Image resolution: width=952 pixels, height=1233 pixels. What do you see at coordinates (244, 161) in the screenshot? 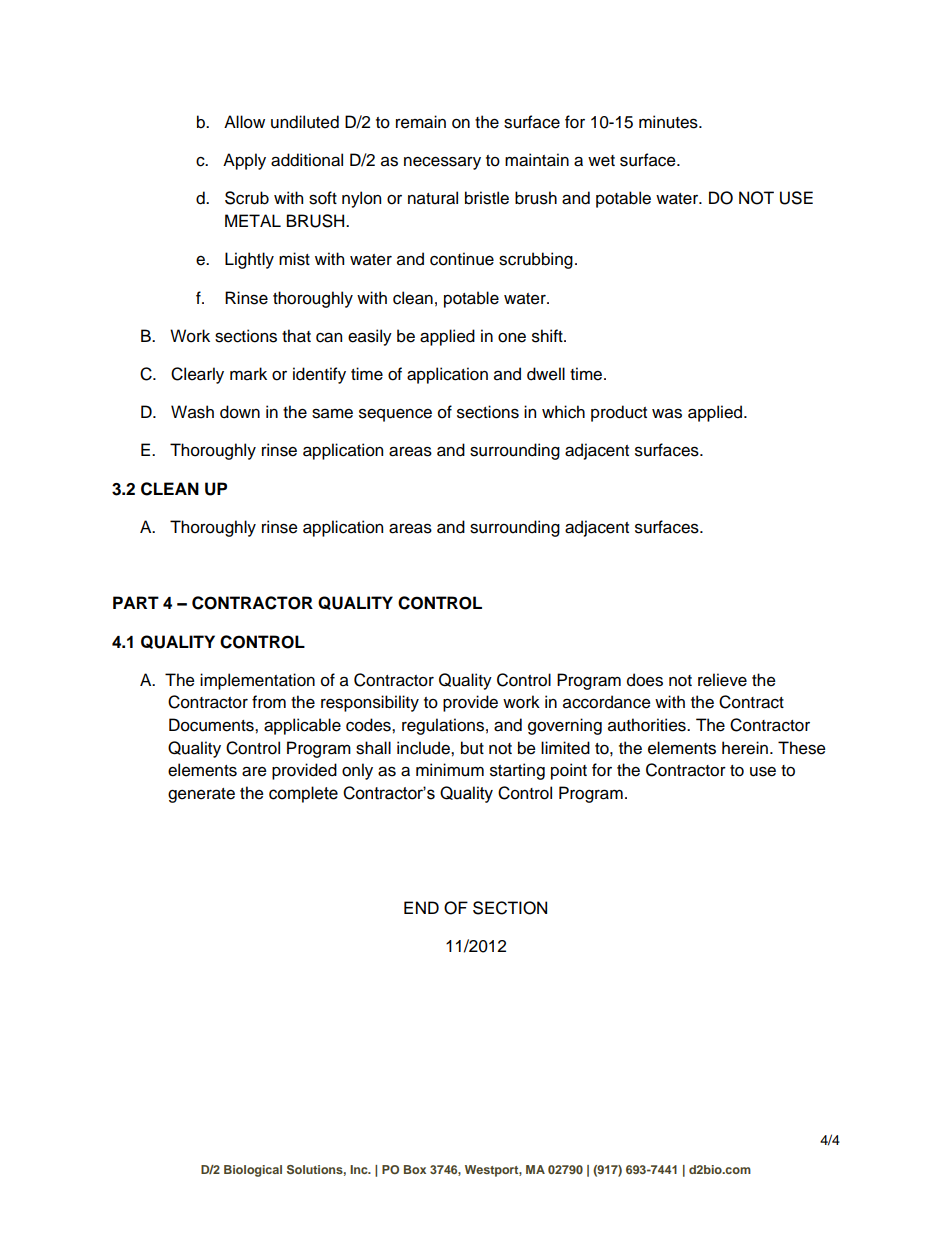
I see `Apply` at bounding box center [244, 161].
